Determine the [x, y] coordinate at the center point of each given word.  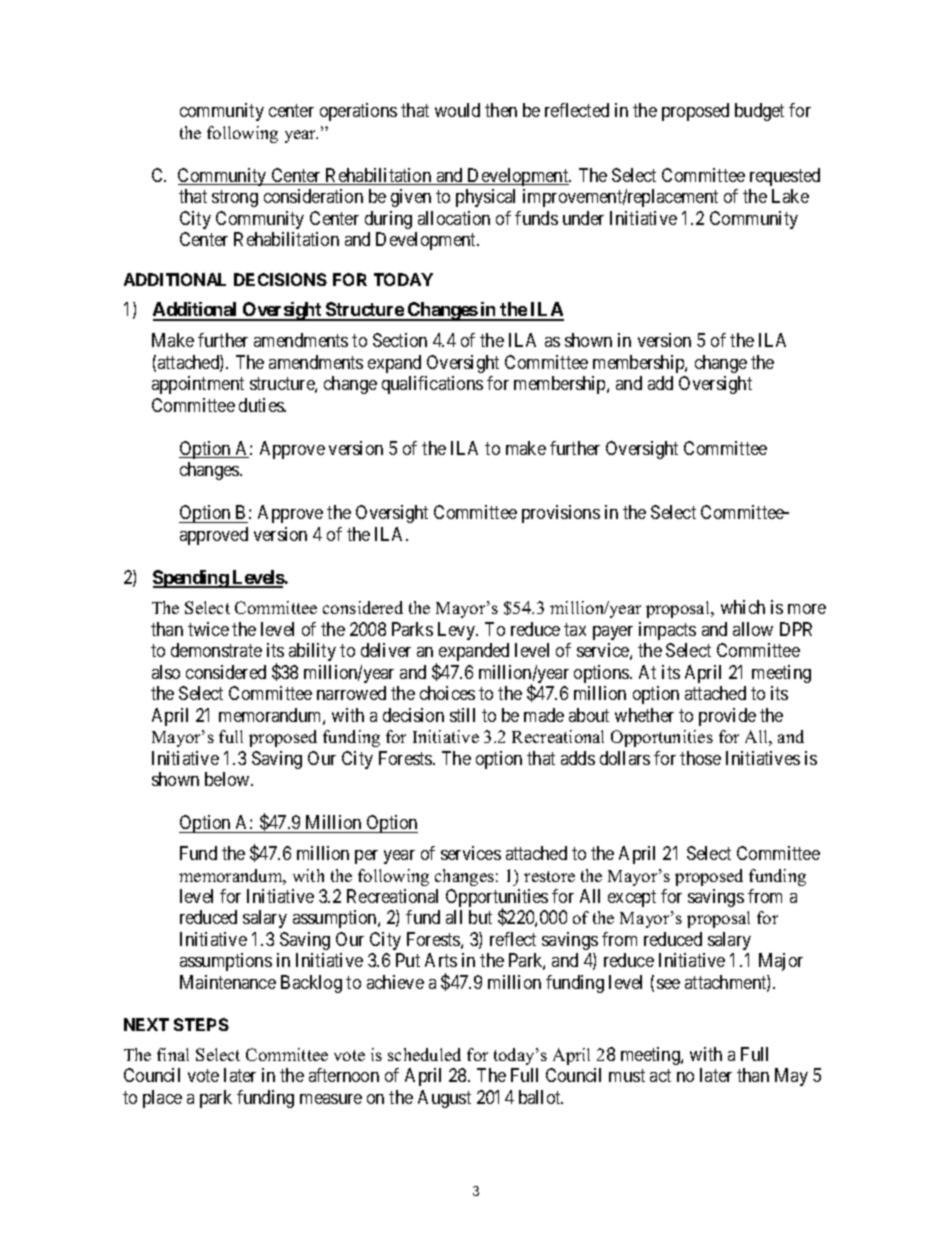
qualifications [432, 385]
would [457, 110]
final [173, 1054]
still [462, 715]
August [444, 1099]
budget [759, 112]
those [700, 758]
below [228, 779]
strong [235, 198]
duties [262, 405]
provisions [561, 514]
